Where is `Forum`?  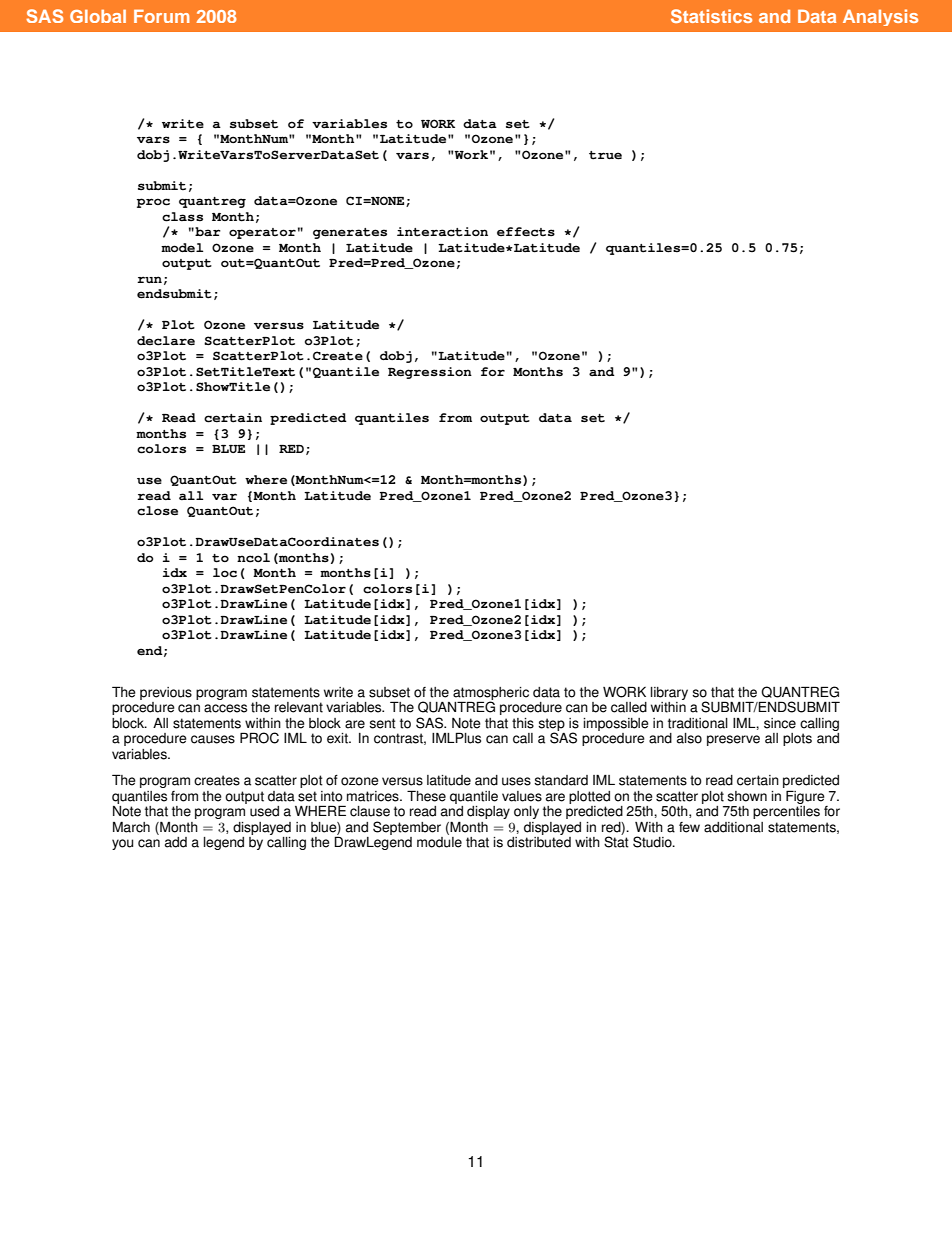 Forum is located at coordinates (162, 16).
